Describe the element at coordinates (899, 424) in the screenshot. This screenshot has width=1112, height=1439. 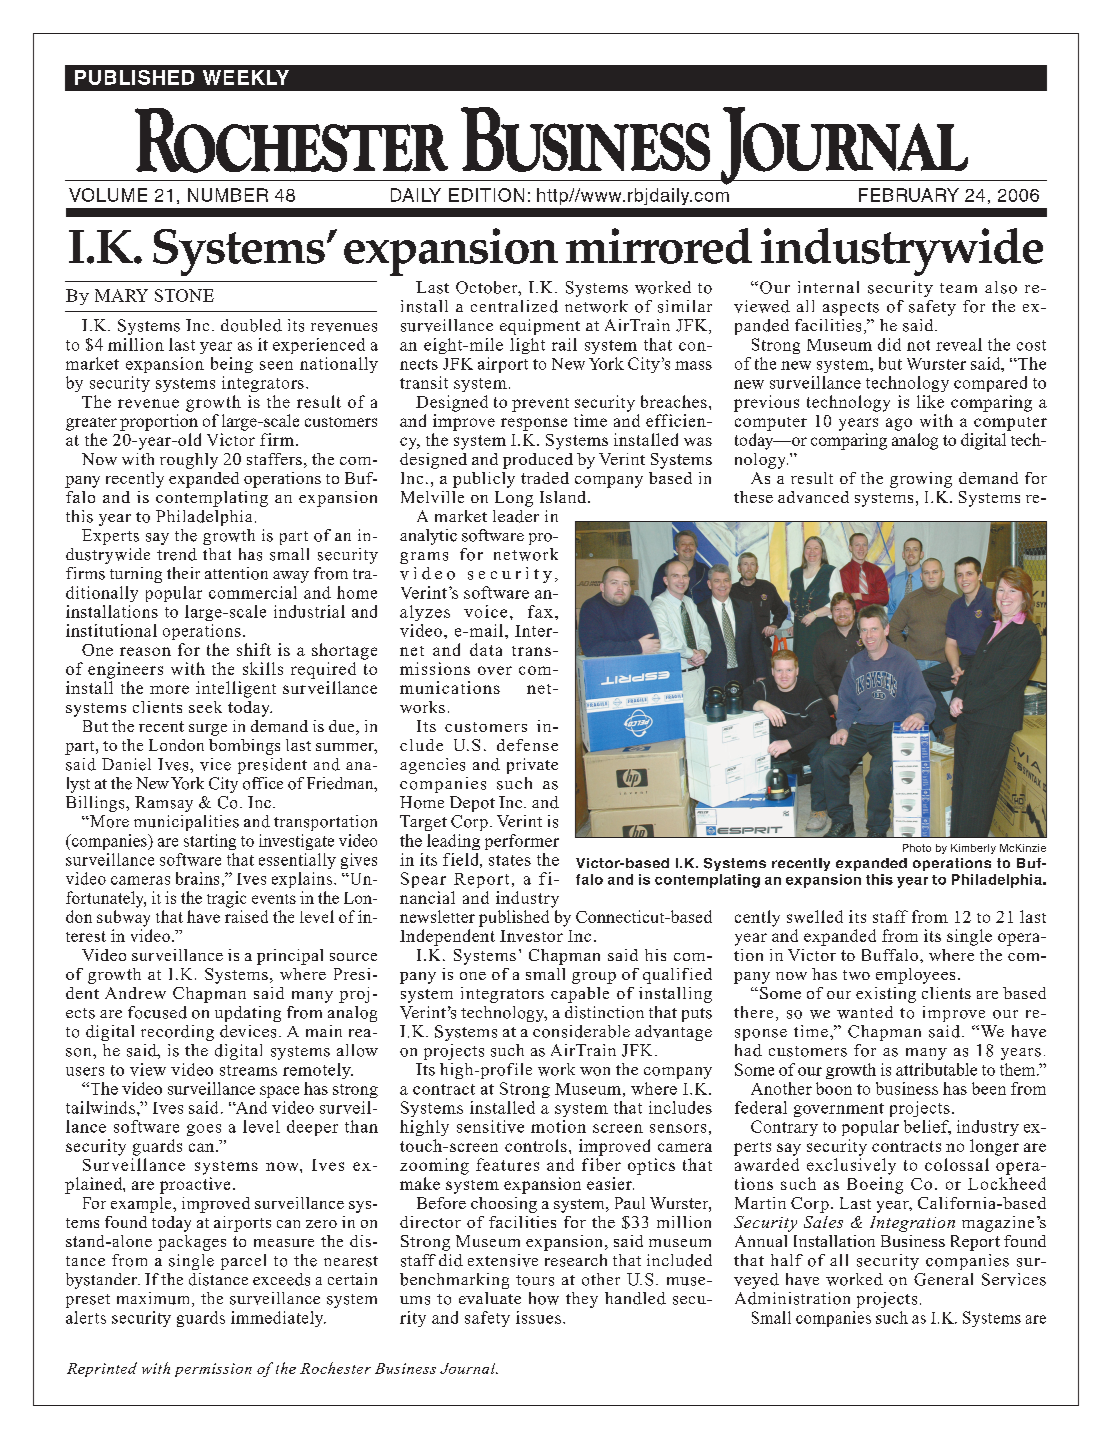
I see `ago` at that location.
